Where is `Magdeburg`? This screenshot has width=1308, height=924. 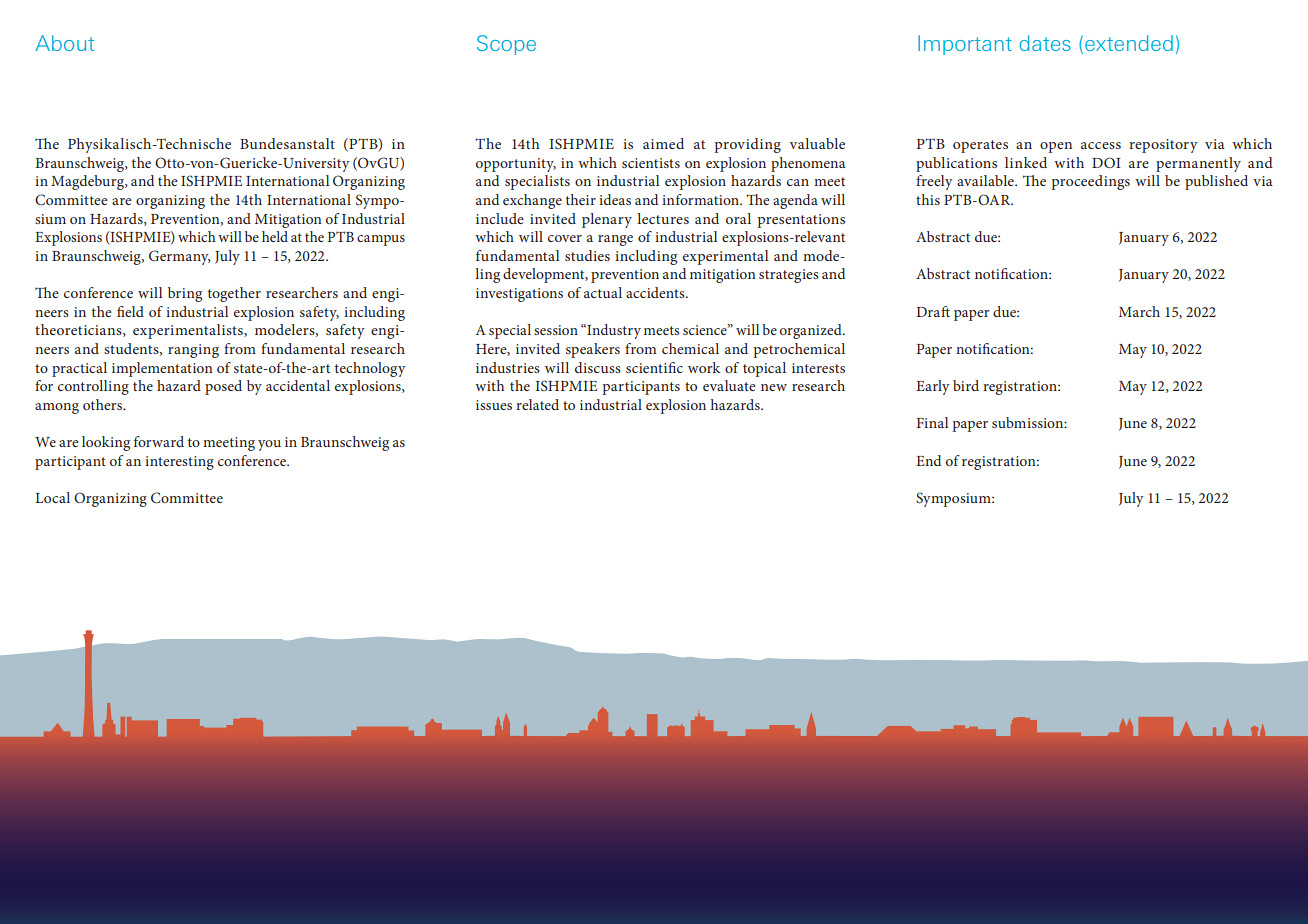
Magdeburg is located at coordinates (88, 182).
